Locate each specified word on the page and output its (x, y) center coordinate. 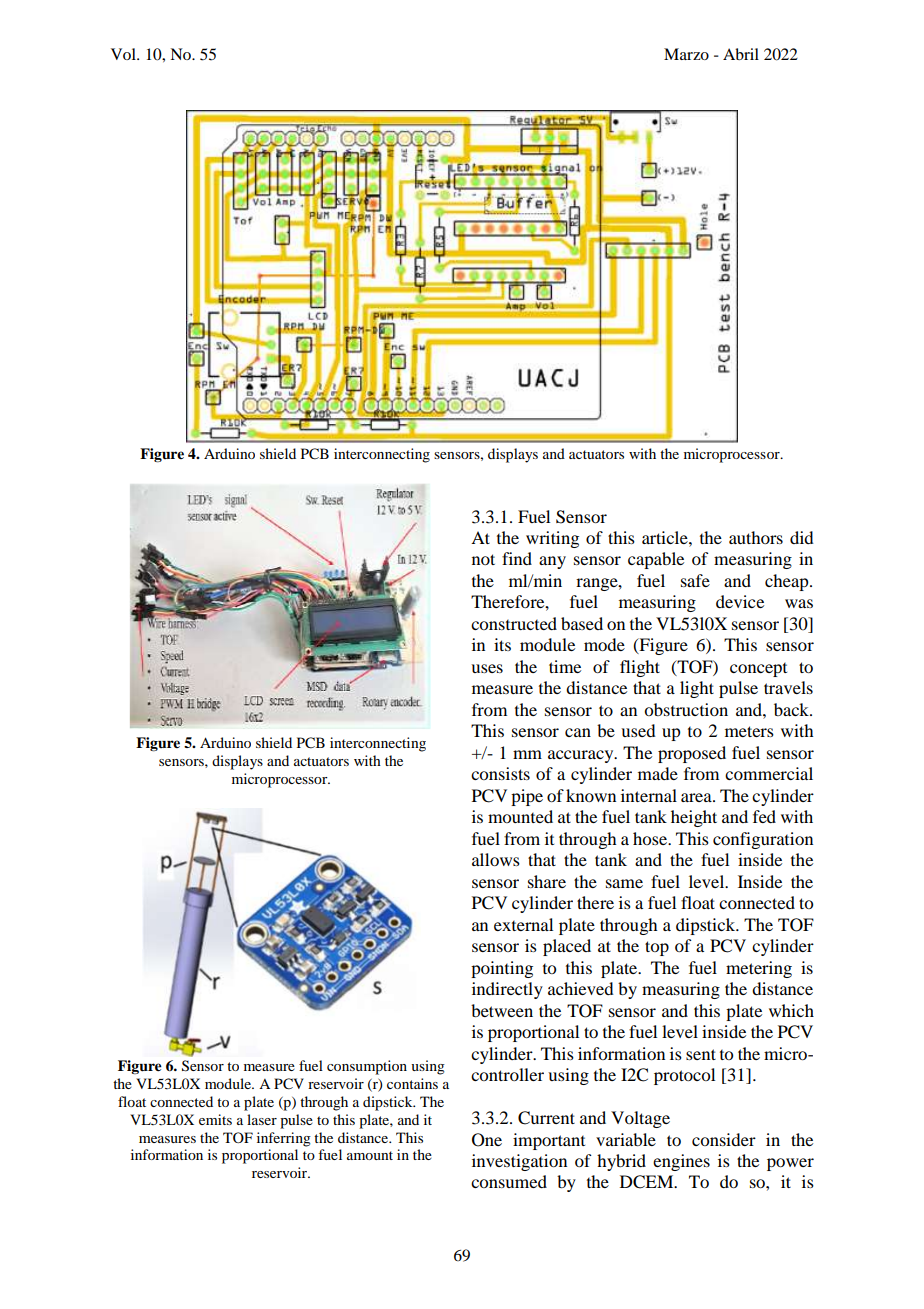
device (740, 601)
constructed (514, 623)
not (483, 559)
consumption (367, 1067)
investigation (519, 1162)
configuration (763, 840)
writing (552, 539)
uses (487, 668)
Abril (741, 54)
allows (496, 859)
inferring (284, 1139)
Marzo (686, 54)
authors (756, 537)
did (802, 537)
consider (724, 1139)
